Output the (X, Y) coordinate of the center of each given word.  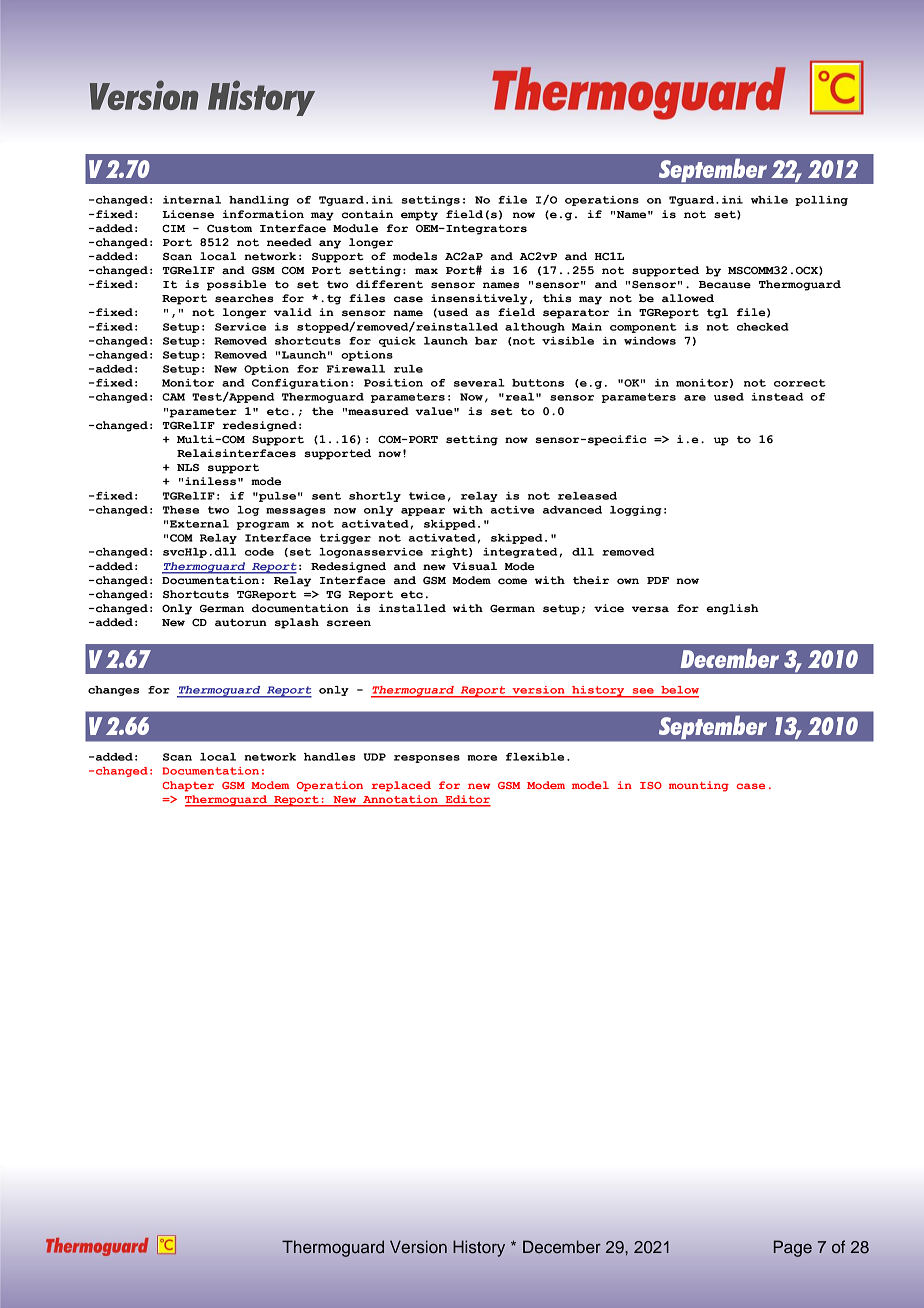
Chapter (188, 786)
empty (419, 216)
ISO (651, 785)
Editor (467, 800)
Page (793, 1248)
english (732, 609)
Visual (474, 566)
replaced (401, 786)
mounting (699, 786)
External (199, 524)
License (188, 214)
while (769, 200)
